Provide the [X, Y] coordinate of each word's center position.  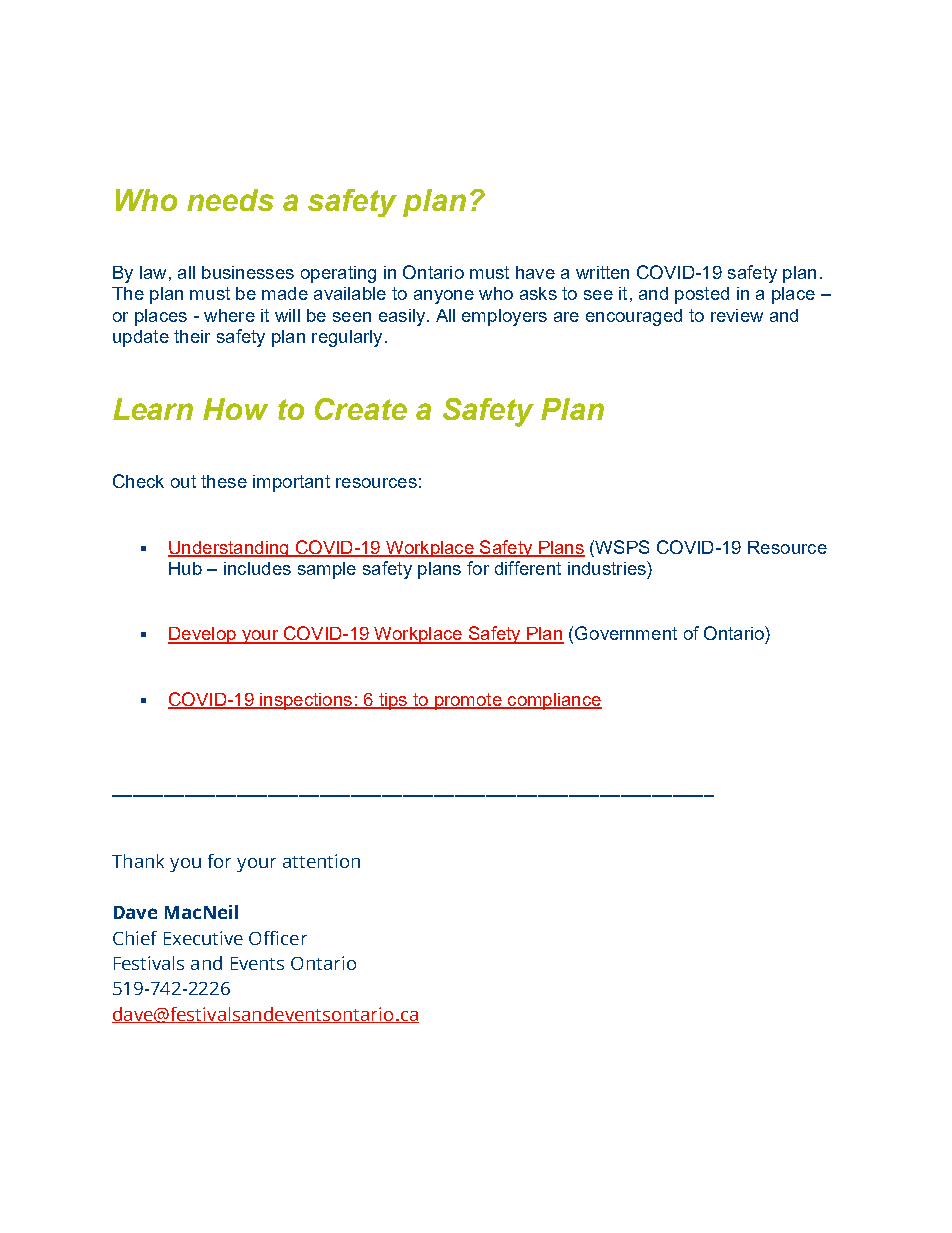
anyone [444, 297]
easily [402, 317]
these [224, 481]
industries [608, 568]
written [602, 272]
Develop [203, 635]
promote [468, 701]
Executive [203, 938]
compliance [554, 701]
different [528, 568]
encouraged [634, 317]
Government [626, 633]
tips [393, 701]
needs [230, 200]
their [192, 336]
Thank [138, 861]
